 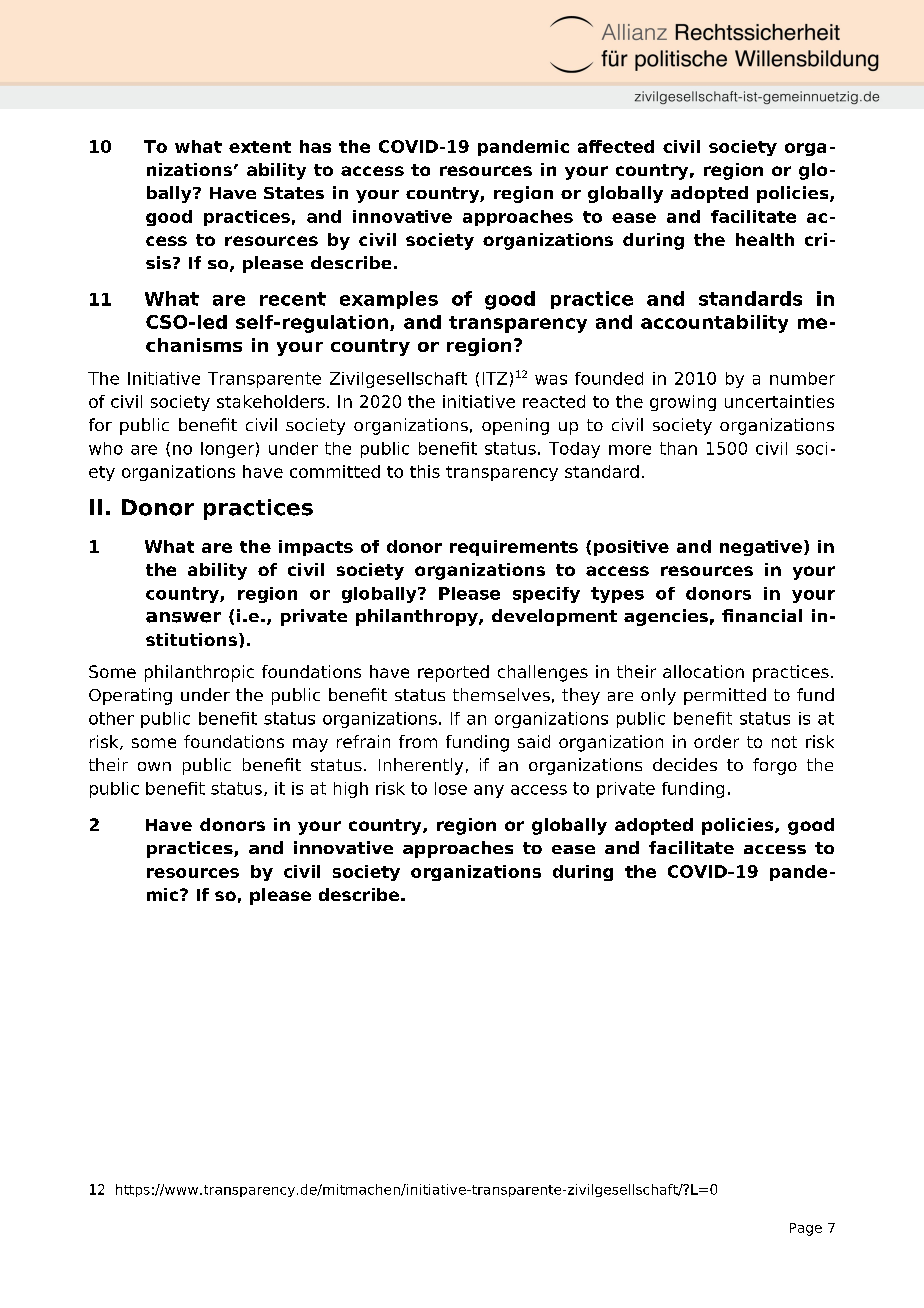 What do you see at coordinates (315, 146) in the image?
I see `has` at bounding box center [315, 146].
